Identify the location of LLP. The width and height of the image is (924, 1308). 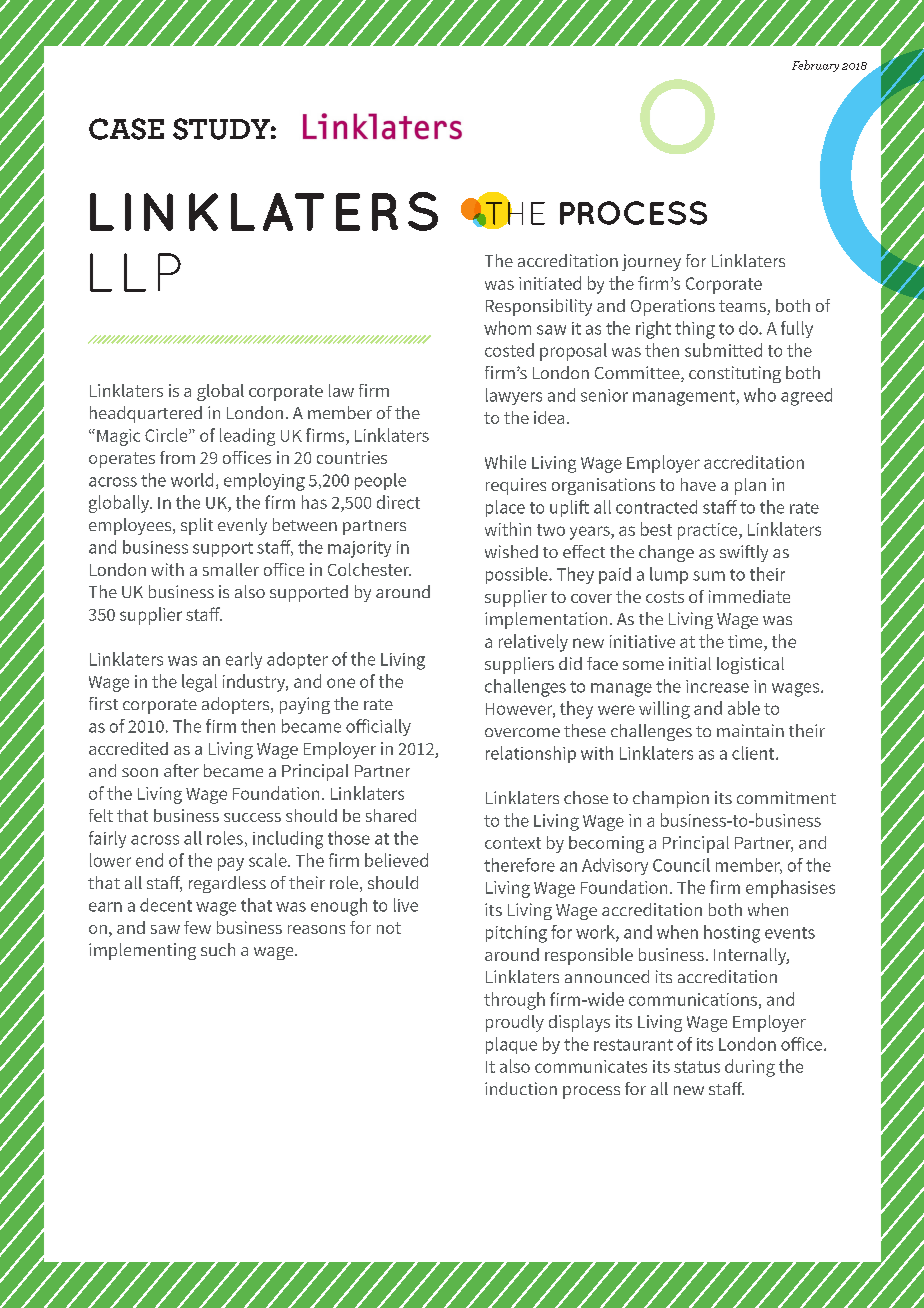
(135, 272).
